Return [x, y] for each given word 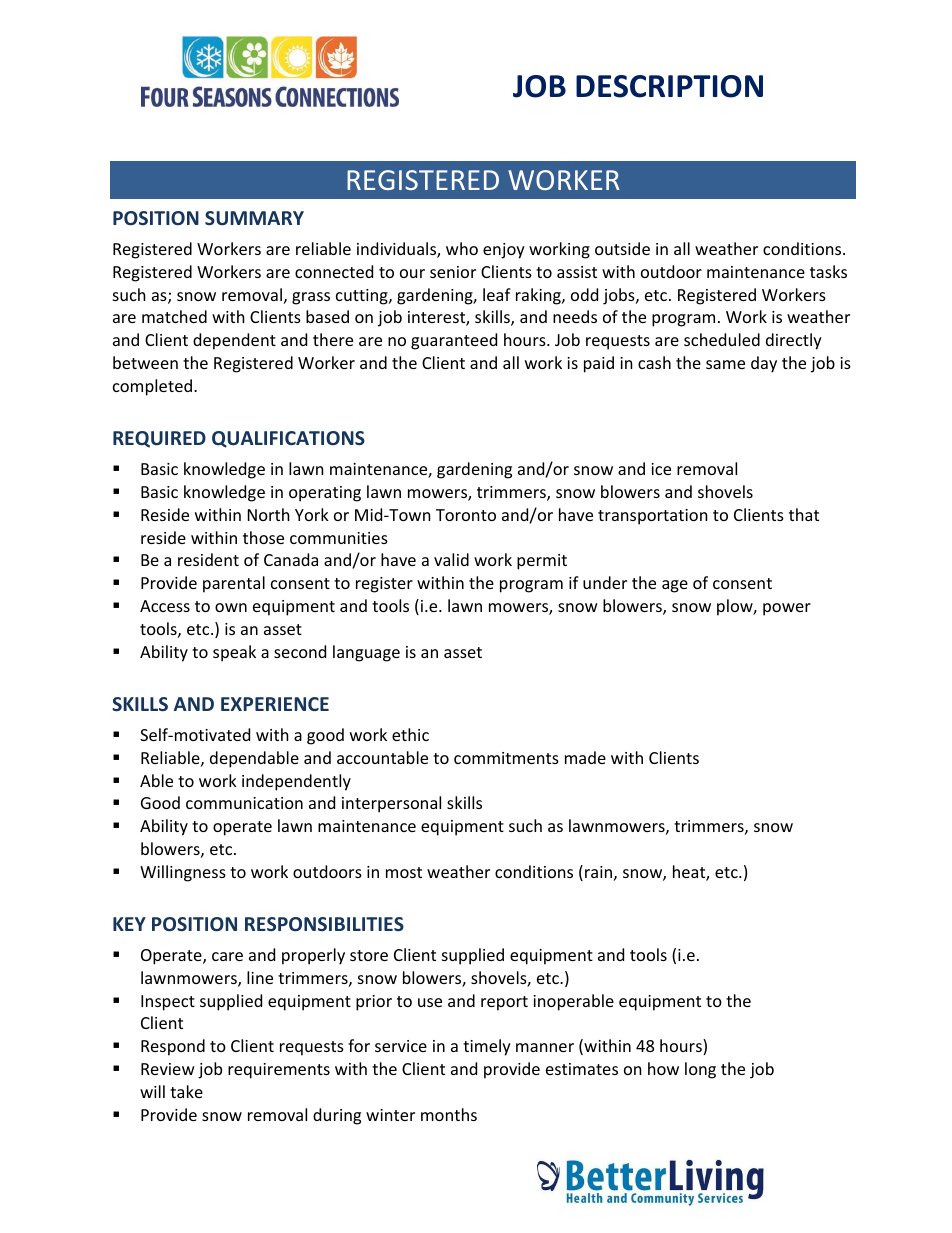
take [186, 1091]
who [462, 248]
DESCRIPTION [669, 86]
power [787, 609]
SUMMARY [254, 218]
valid [451, 559]
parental [234, 584]
